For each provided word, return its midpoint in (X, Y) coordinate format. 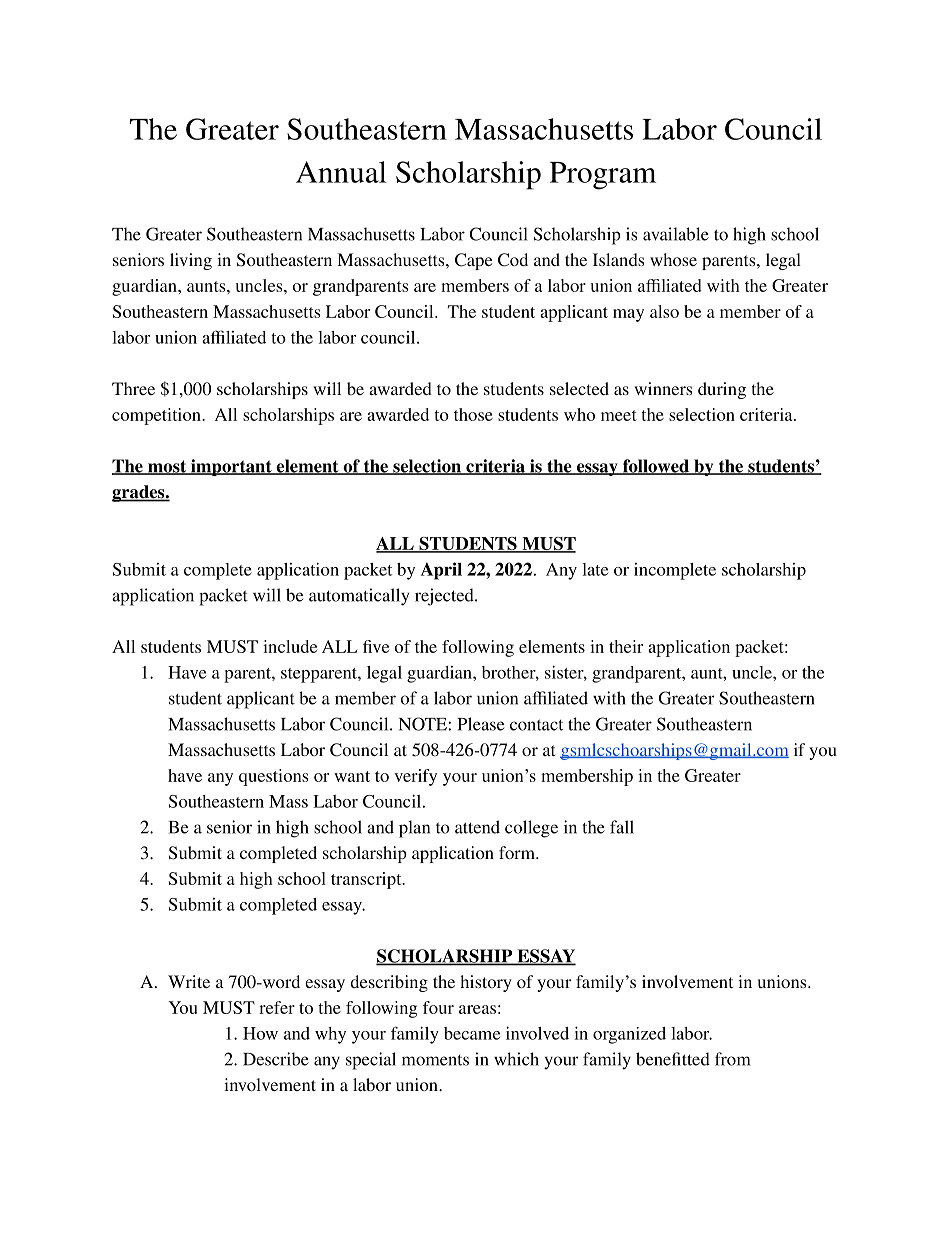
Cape (473, 261)
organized (629, 1035)
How (260, 1033)
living (191, 261)
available (676, 234)
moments (435, 1060)
